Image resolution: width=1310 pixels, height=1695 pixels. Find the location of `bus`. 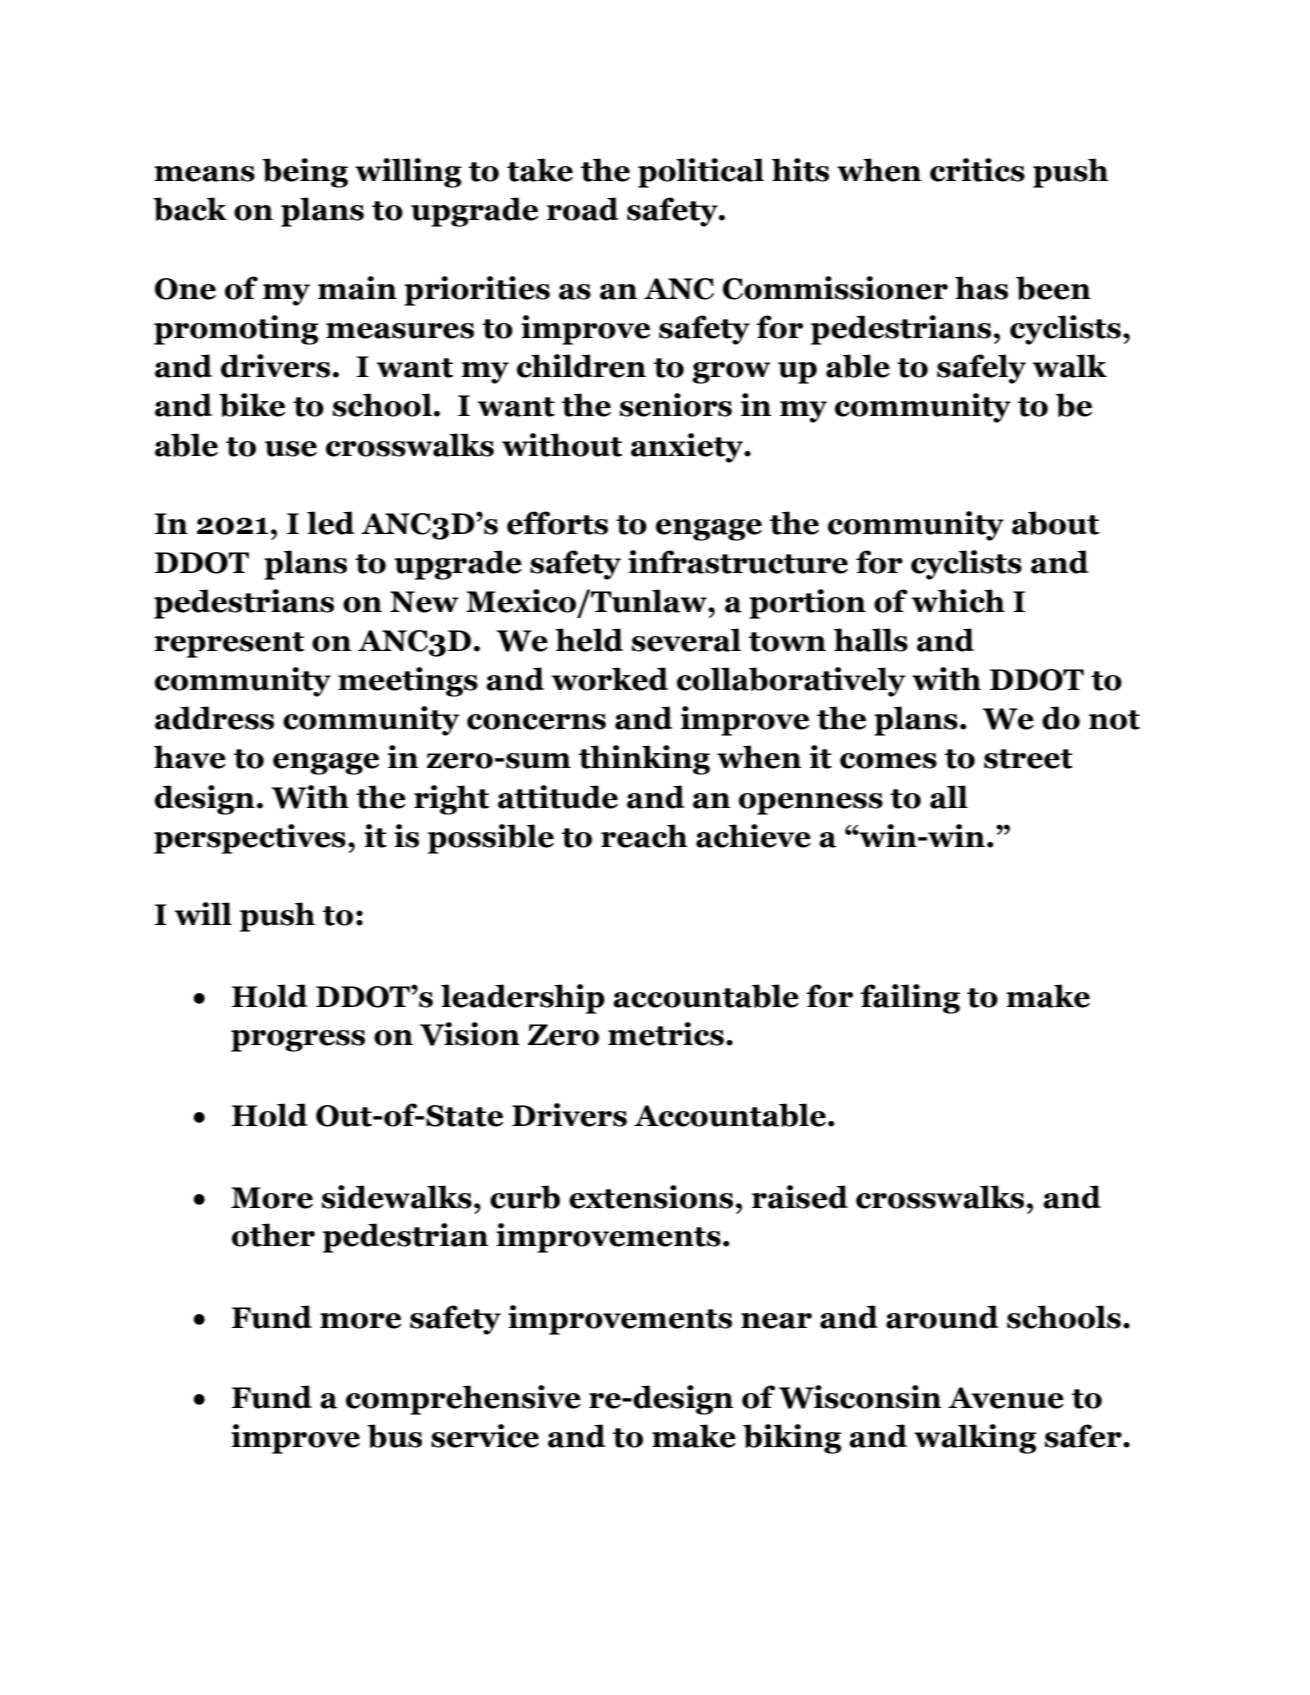

bus is located at coordinates (394, 1436).
